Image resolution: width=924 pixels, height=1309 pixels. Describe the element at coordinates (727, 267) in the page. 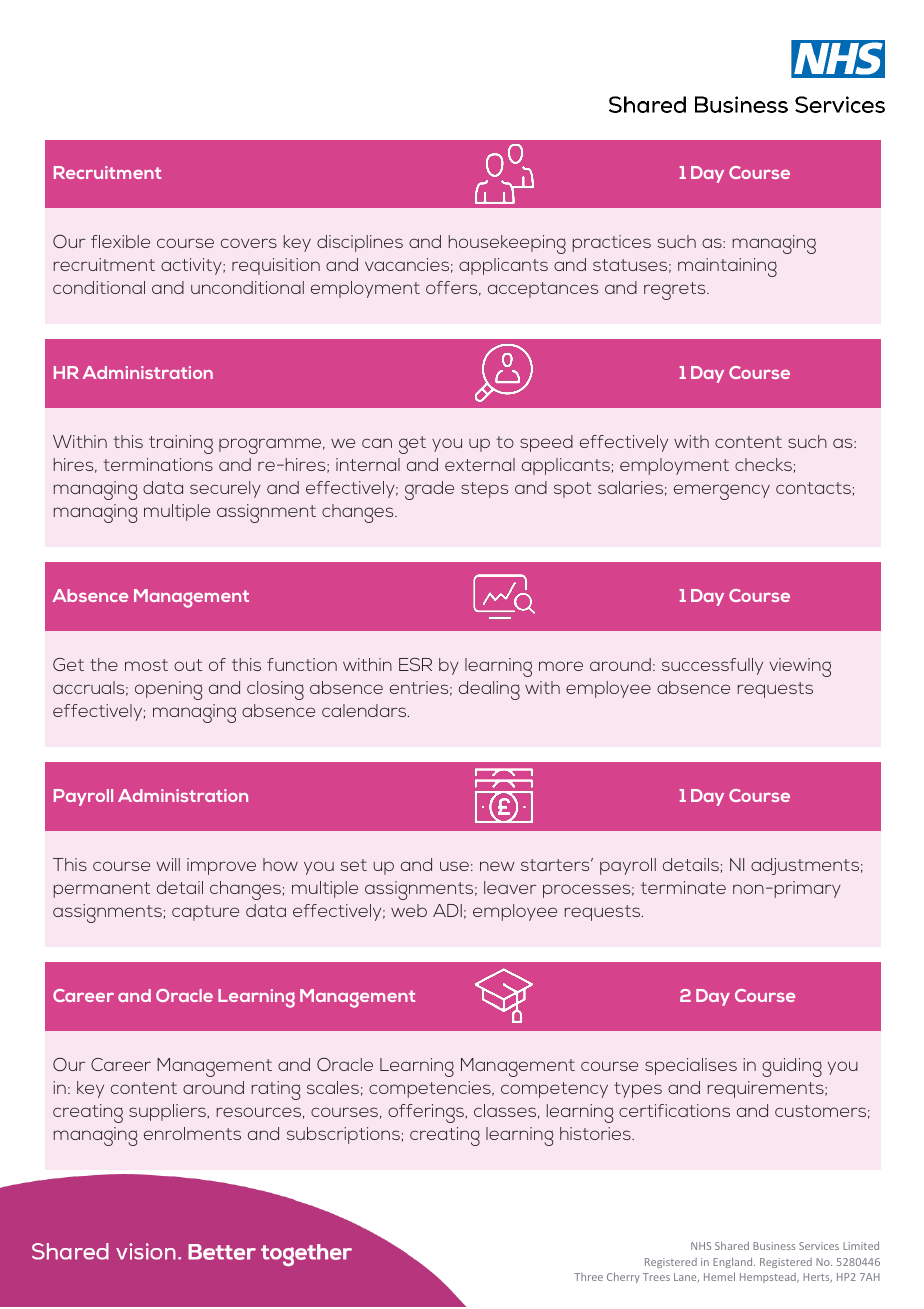

I see `maintaining` at that location.
